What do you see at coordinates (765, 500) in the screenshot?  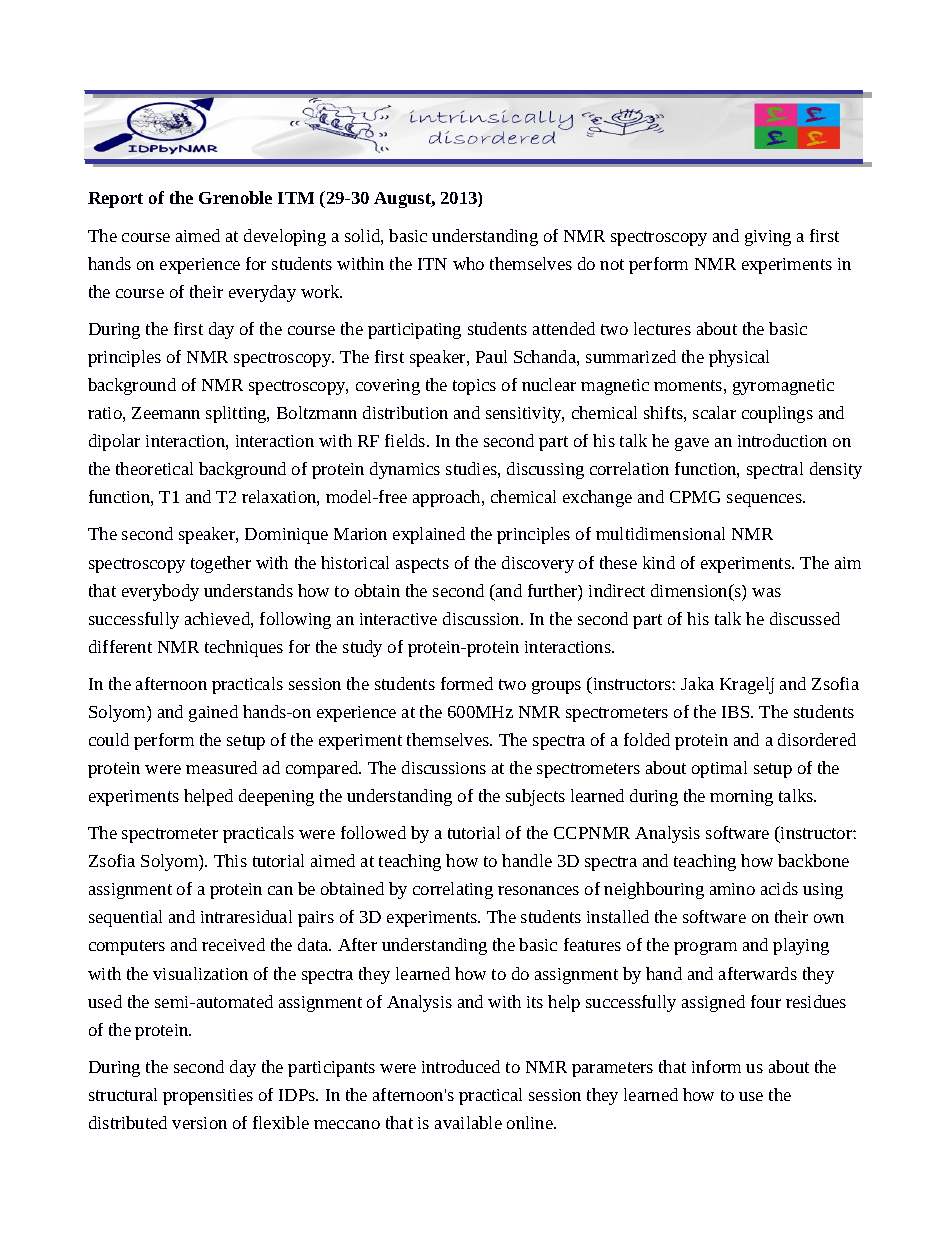 I see `sequences` at bounding box center [765, 500].
